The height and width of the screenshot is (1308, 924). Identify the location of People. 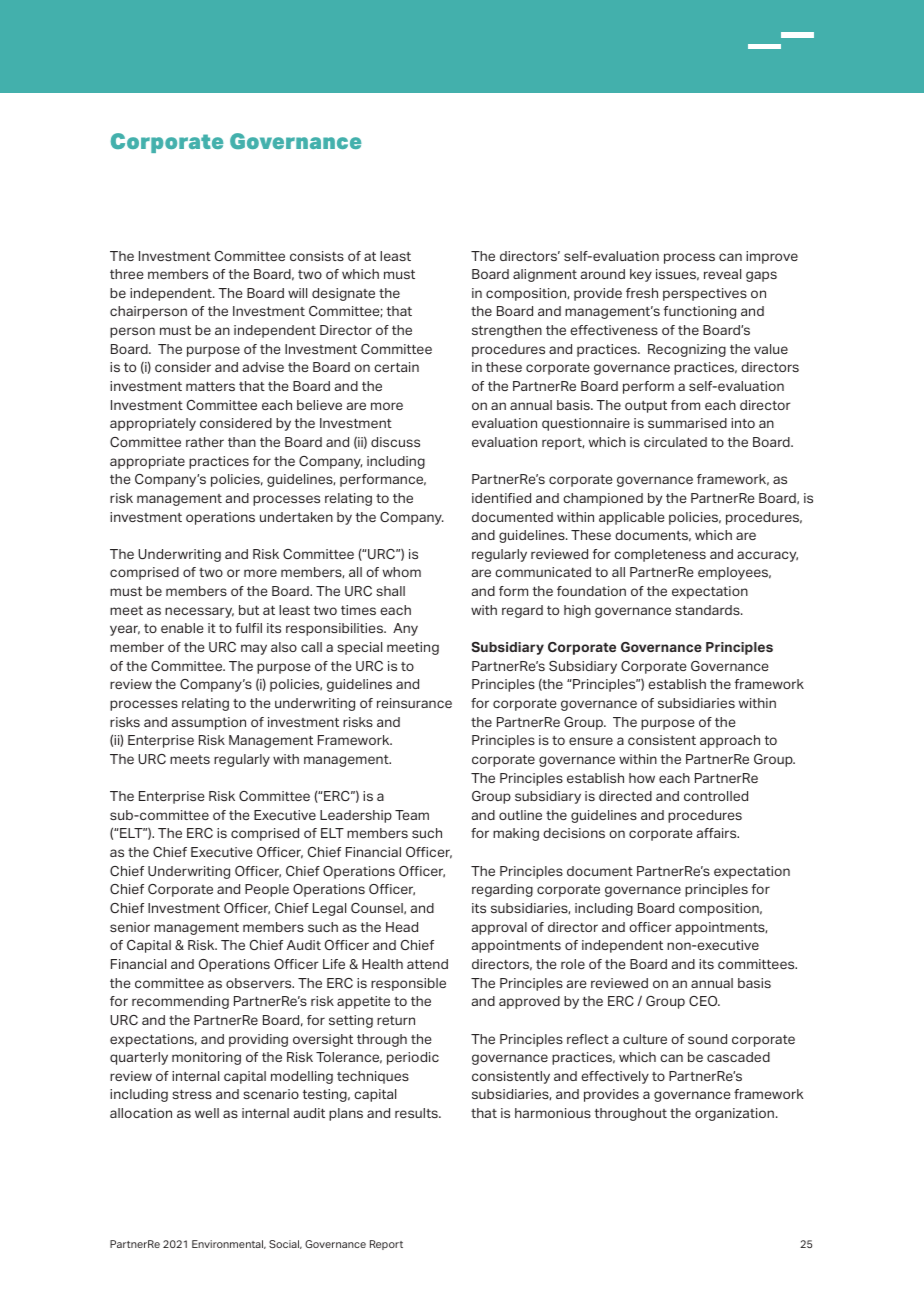
(267, 890).
